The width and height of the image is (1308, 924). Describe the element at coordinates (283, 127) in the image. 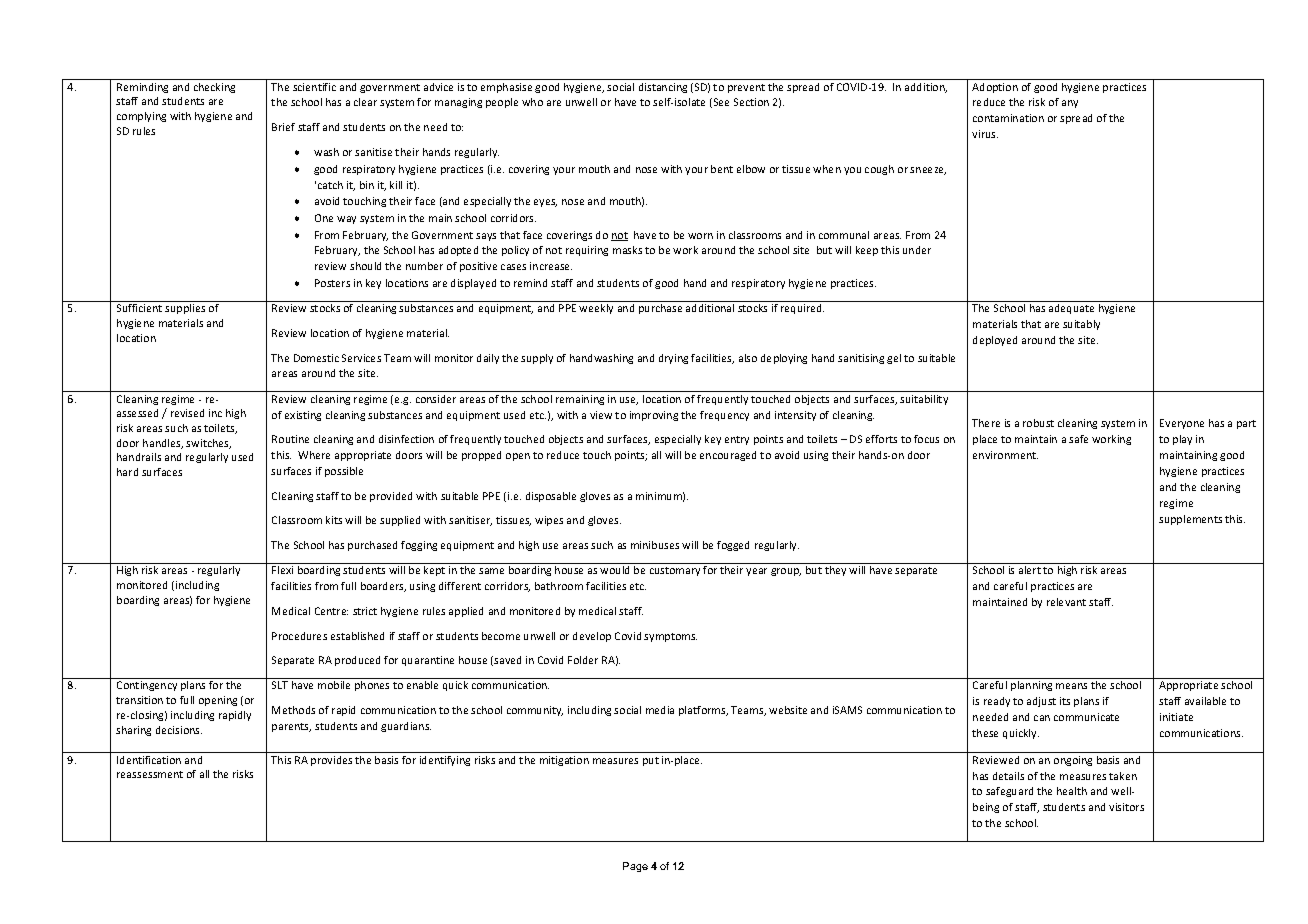

I see `Brief` at that location.
